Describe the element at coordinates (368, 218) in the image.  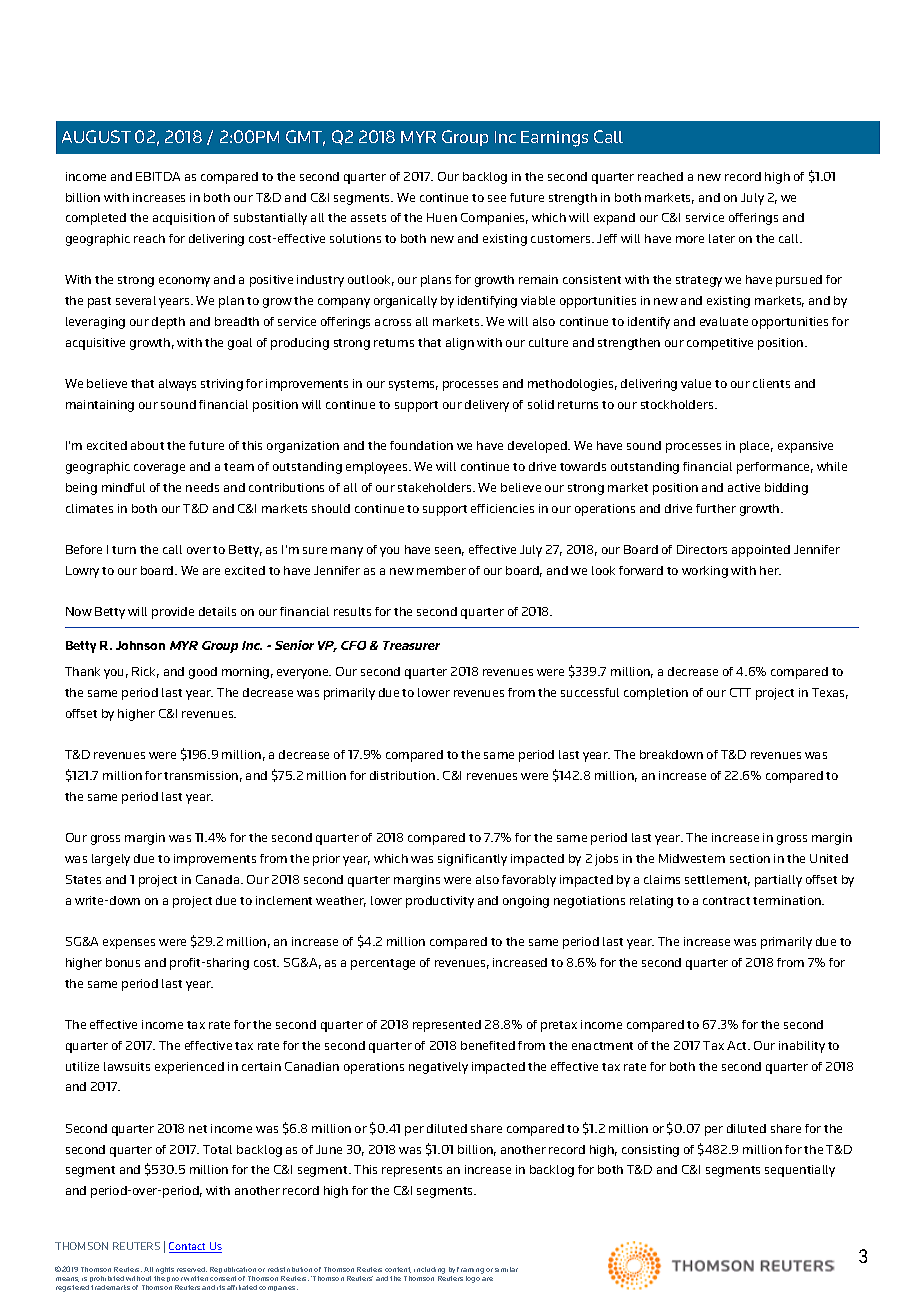
I see `assets` at that location.
